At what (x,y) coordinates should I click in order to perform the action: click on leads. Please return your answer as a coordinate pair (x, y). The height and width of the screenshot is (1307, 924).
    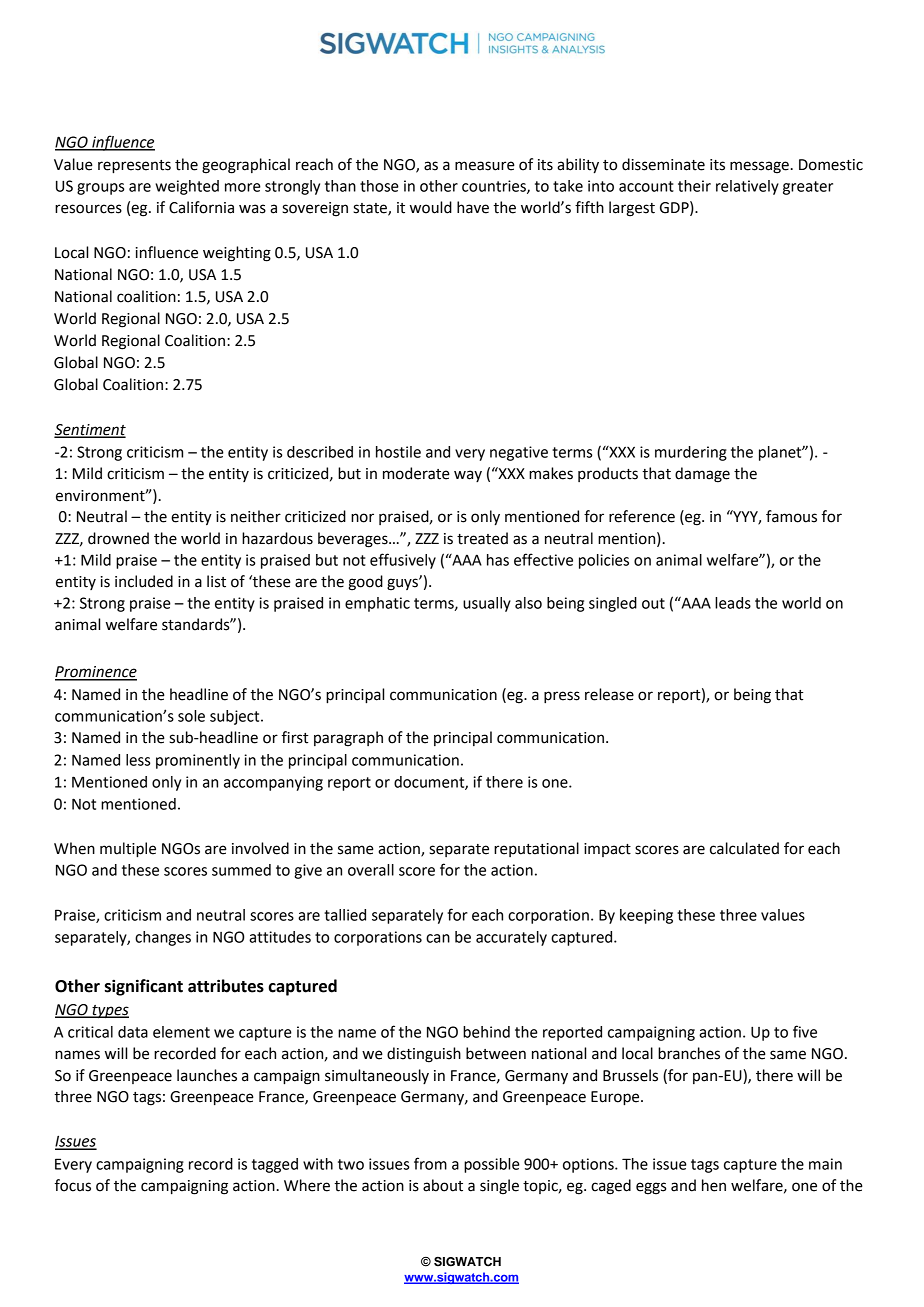
    Looking at the image, I should click on (733, 603).
